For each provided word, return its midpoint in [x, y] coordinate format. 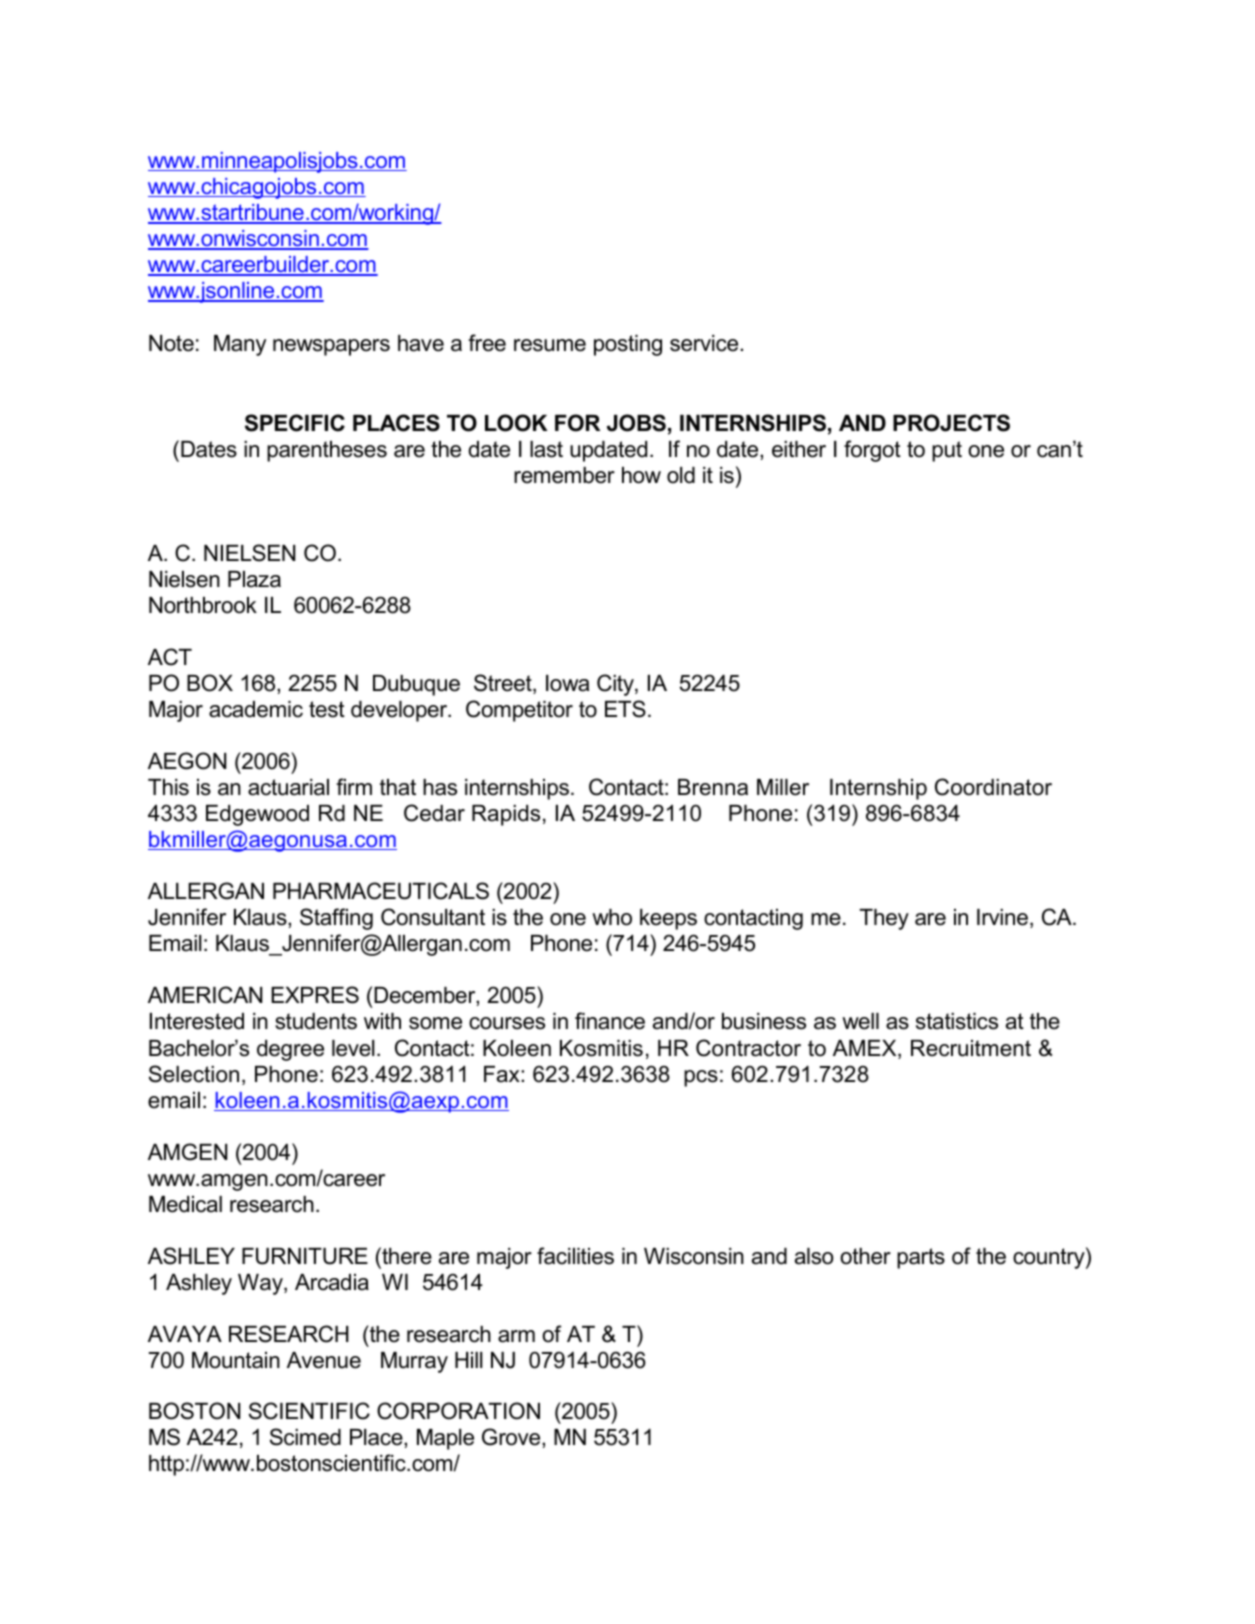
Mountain [236, 1360]
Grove [512, 1437]
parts [921, 1258]
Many [240, 345]
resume [550, 345]
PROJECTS [951, 423]
